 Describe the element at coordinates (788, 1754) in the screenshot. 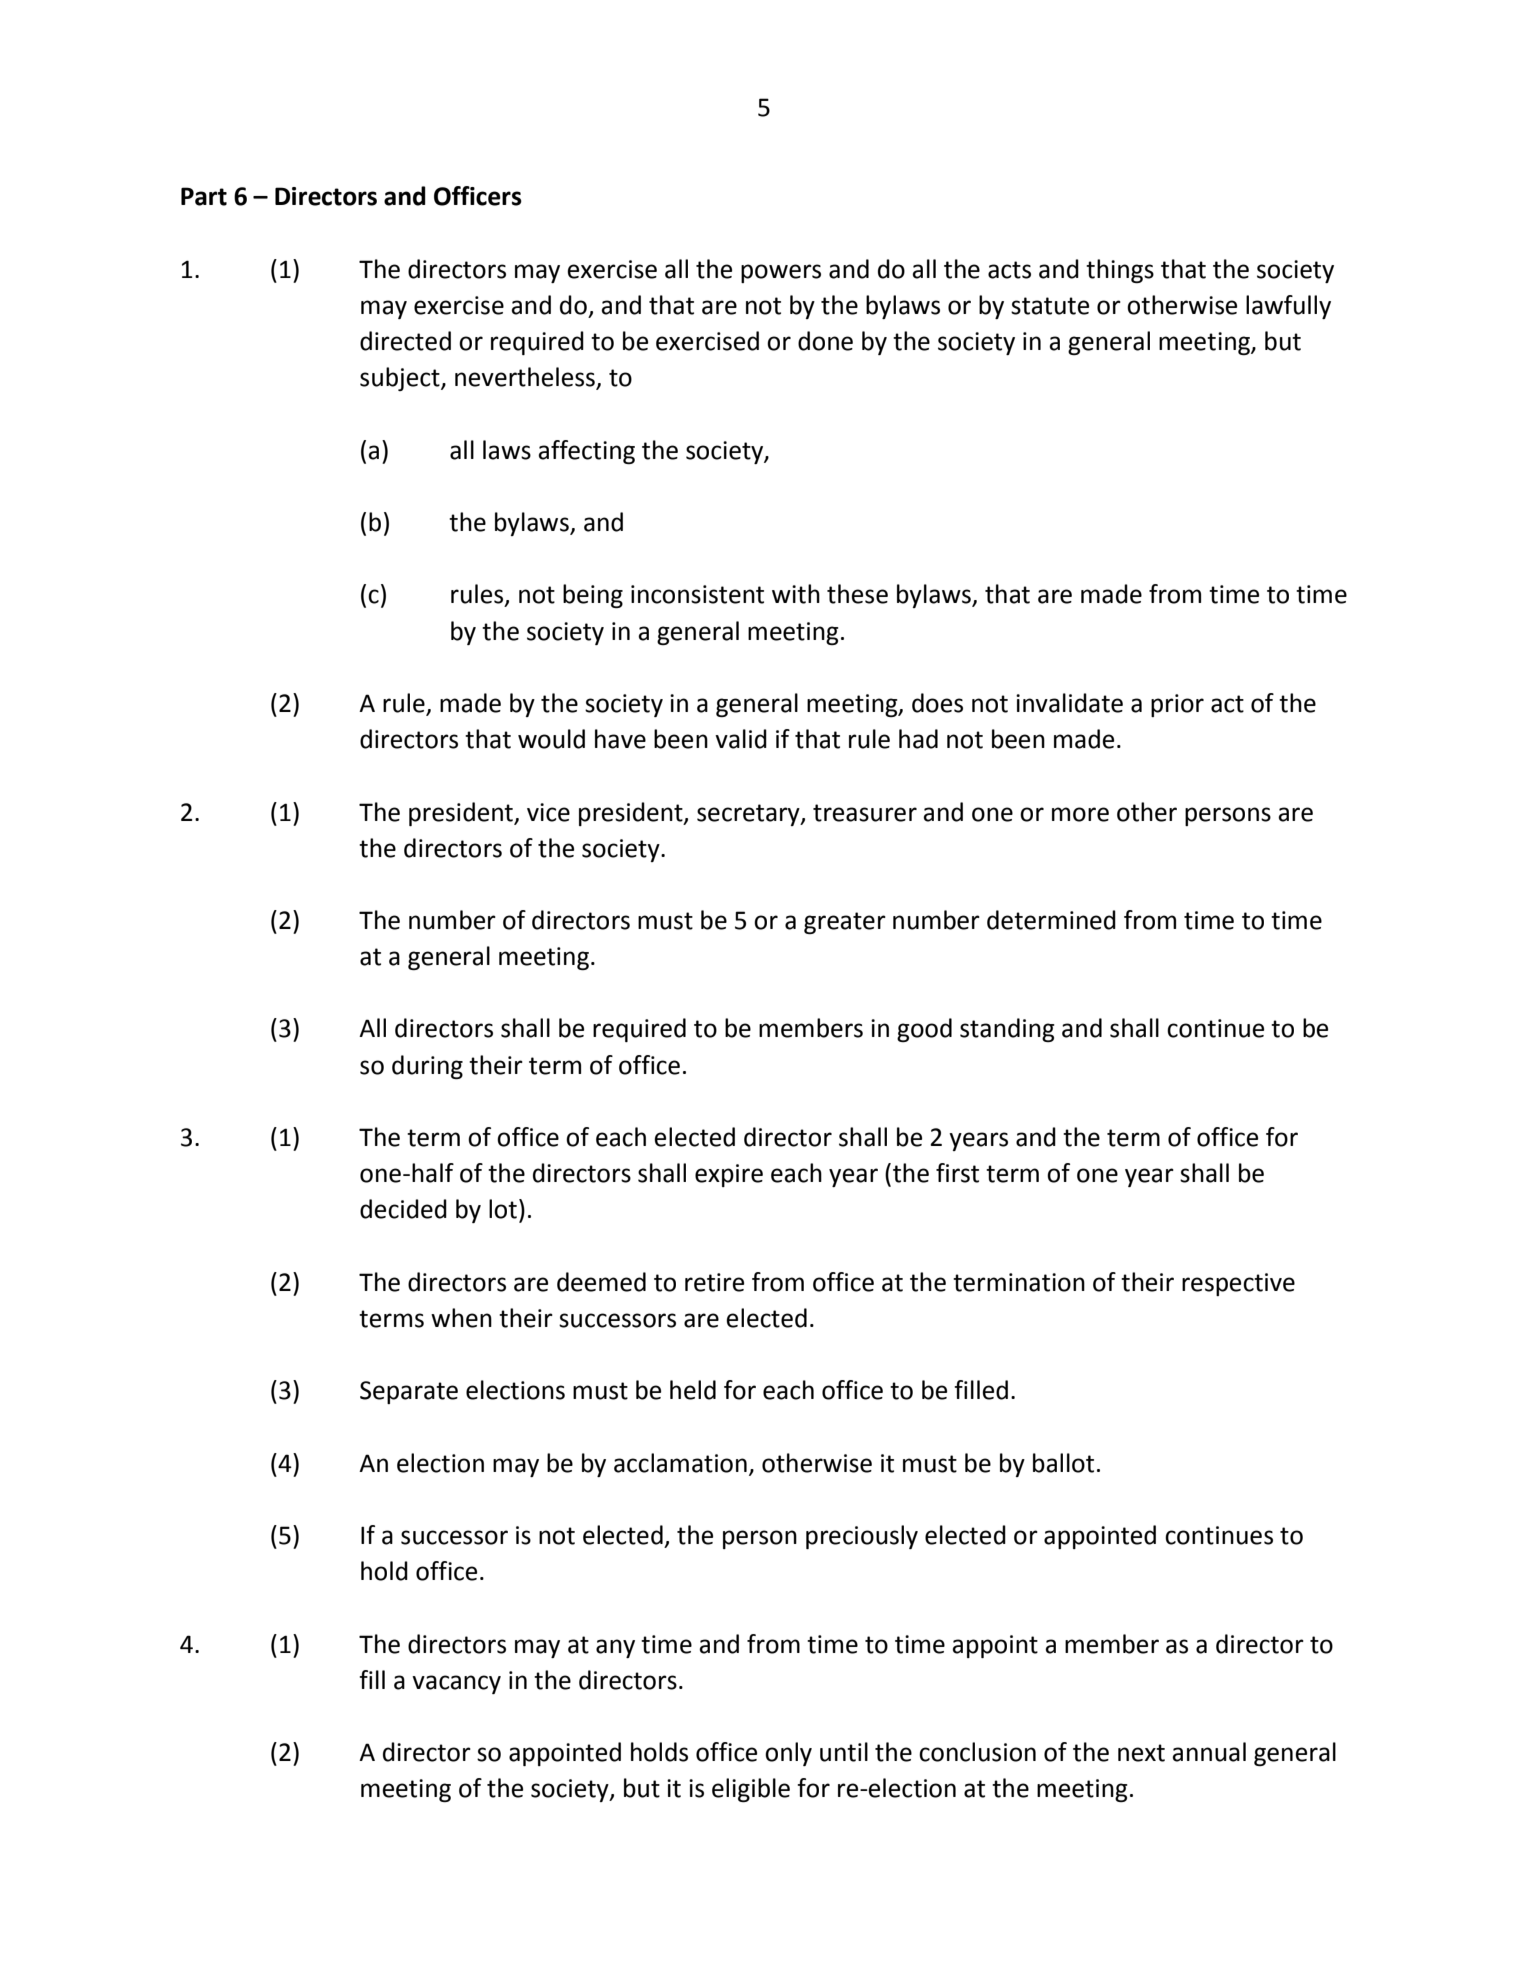

I see `only` at that location.
